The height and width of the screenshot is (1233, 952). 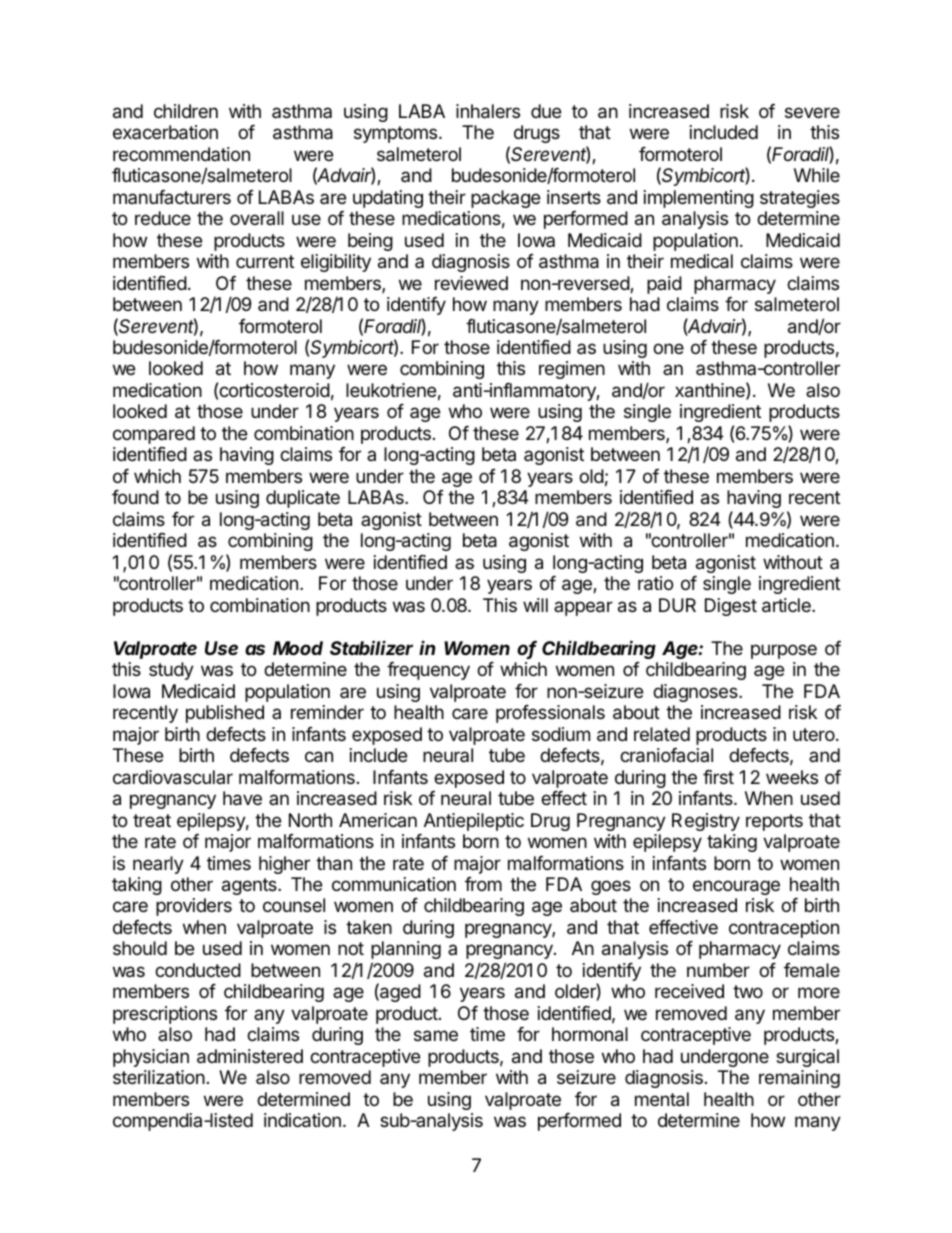 What do you see at coordinates (488, 111) in the screenshot?
I see `inhalers` at bounding box center [488, 111].
